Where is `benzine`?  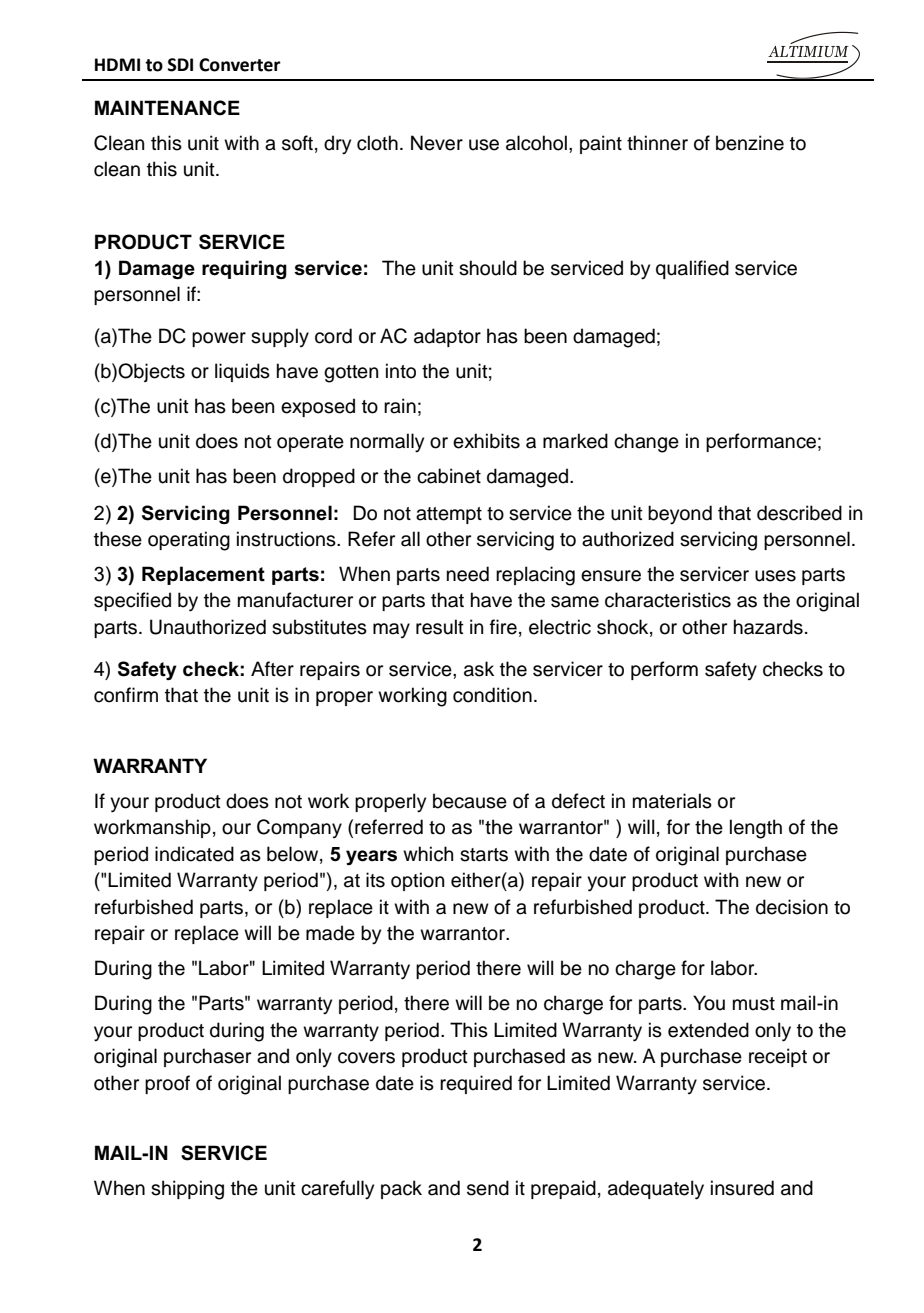
benzine is located at coordinates (750, 143).
